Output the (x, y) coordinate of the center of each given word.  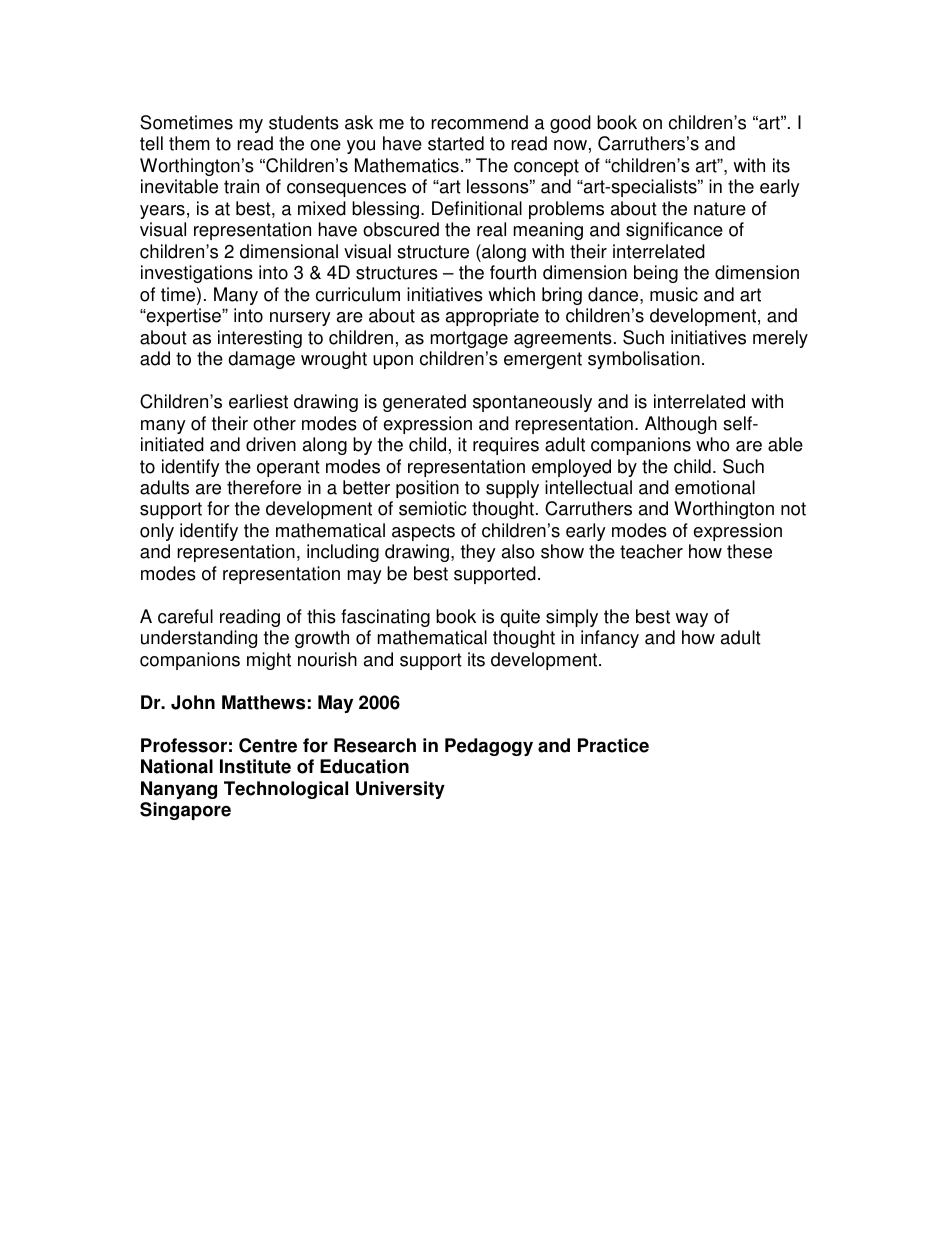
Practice (613, 745)
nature (720, 209)
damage (261, 360)
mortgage (469, 339)
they (478, 553)
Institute (255, 766)
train (241, 186)
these (749, 551)
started (456, 143)
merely (780, 339)
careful (185, 616)
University (400, 790)
